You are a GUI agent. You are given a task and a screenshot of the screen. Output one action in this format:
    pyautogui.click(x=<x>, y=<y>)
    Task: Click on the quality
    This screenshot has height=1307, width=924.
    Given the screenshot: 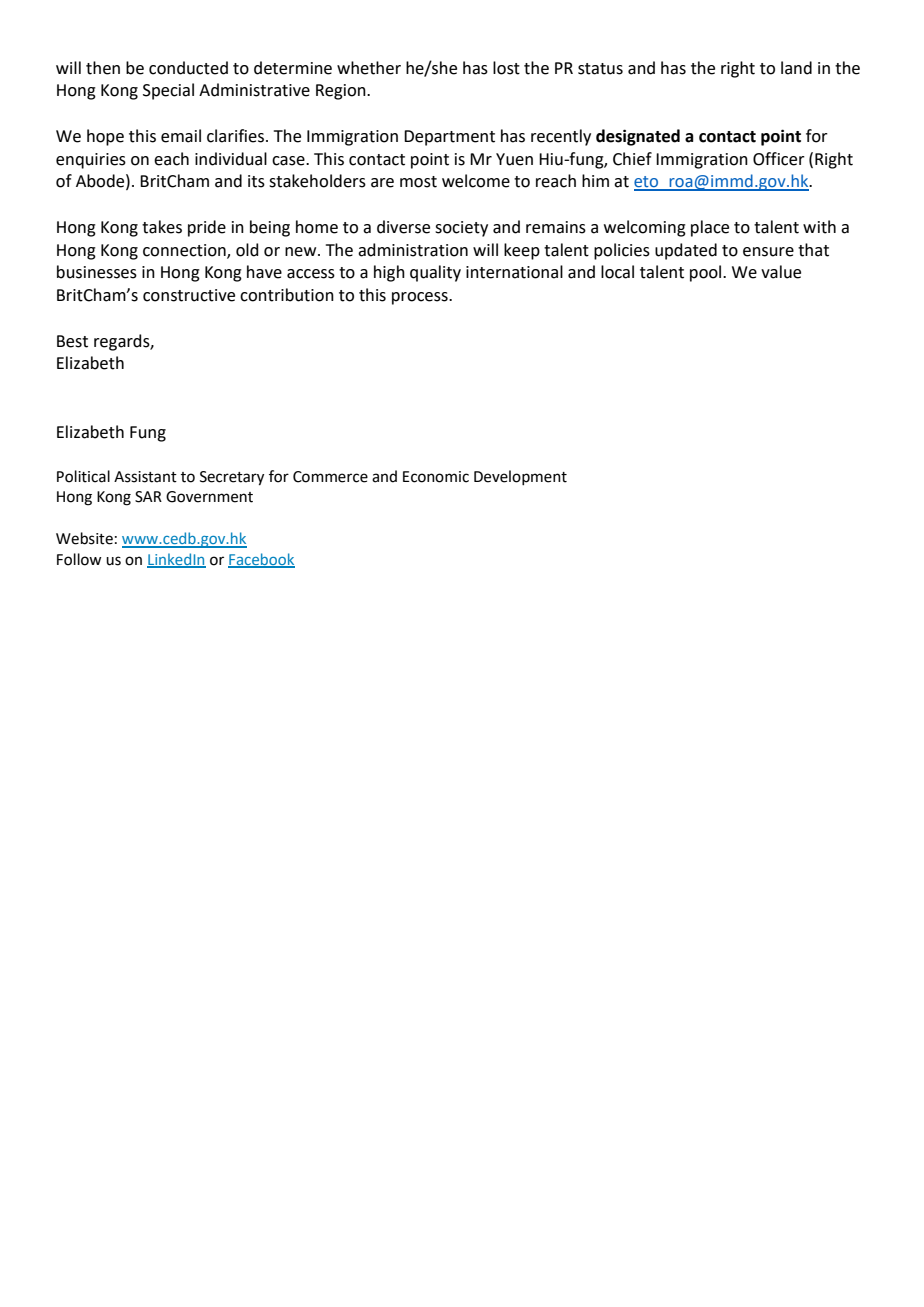 What is the action you would take?
    pyautogui.click(x=435, y=273)
